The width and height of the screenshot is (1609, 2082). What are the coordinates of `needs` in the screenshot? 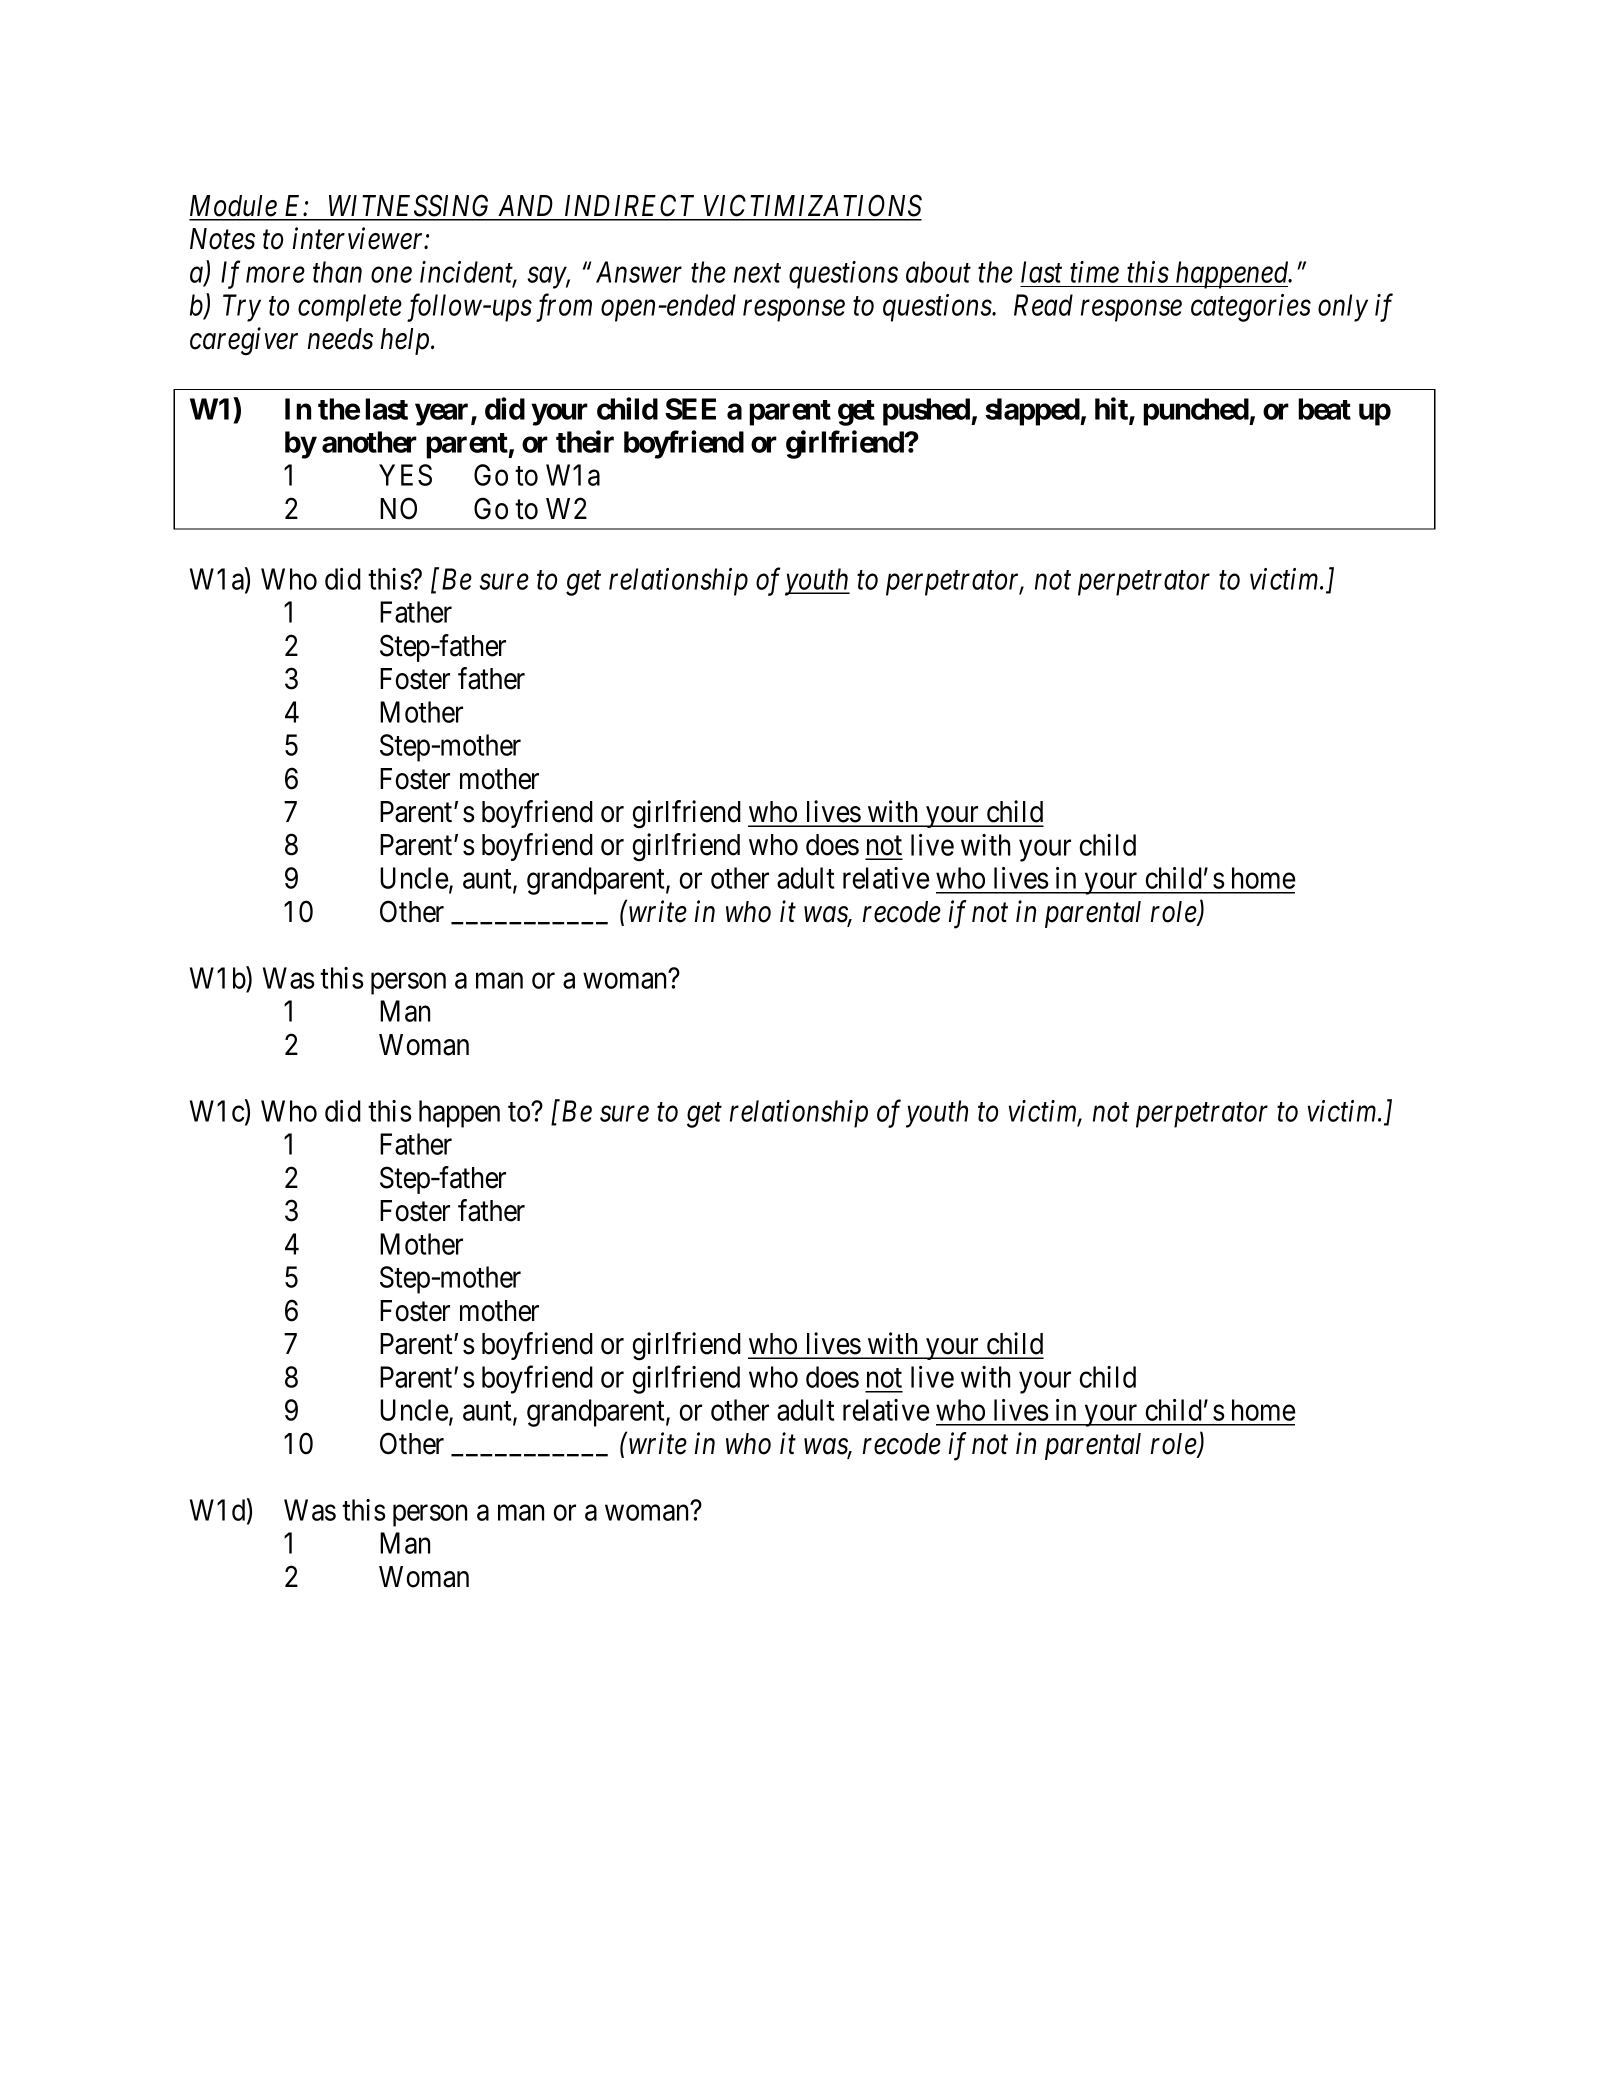 It's located at (340, 339).
